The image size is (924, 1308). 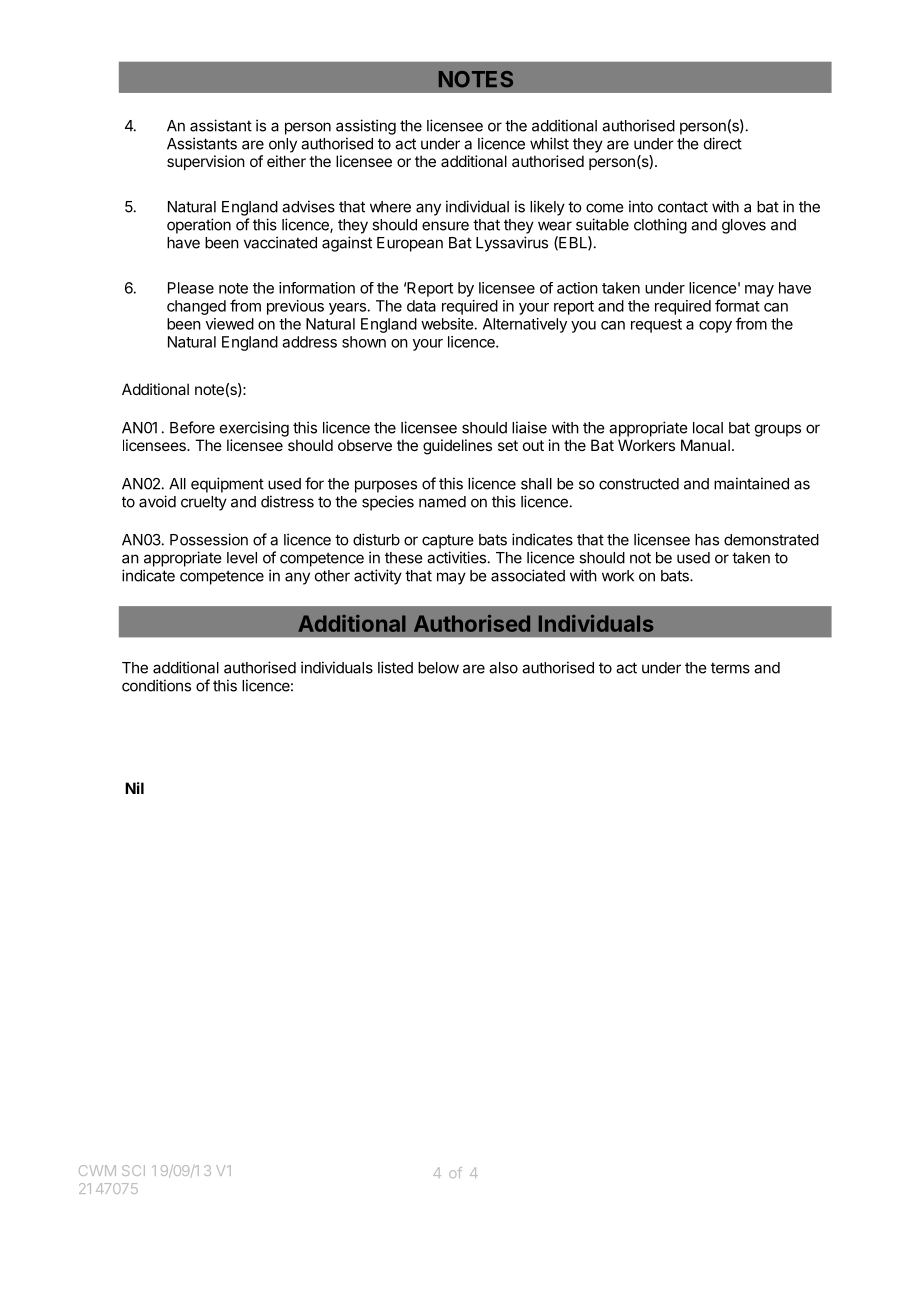 I want to click on activity, so click(x=378, y=577).
